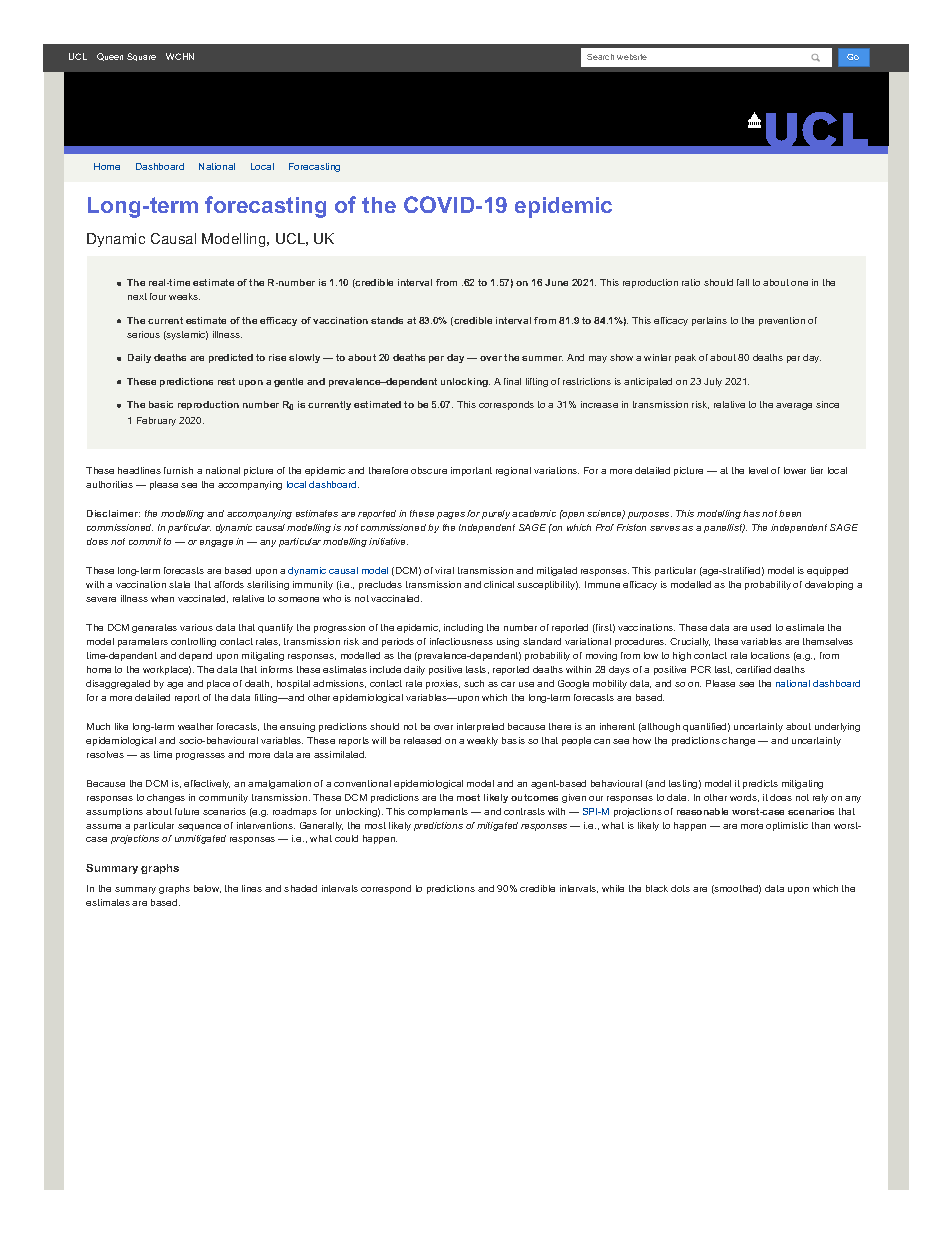 This image has height=1233, width=952. I want to click on important, so click(471, 471).
